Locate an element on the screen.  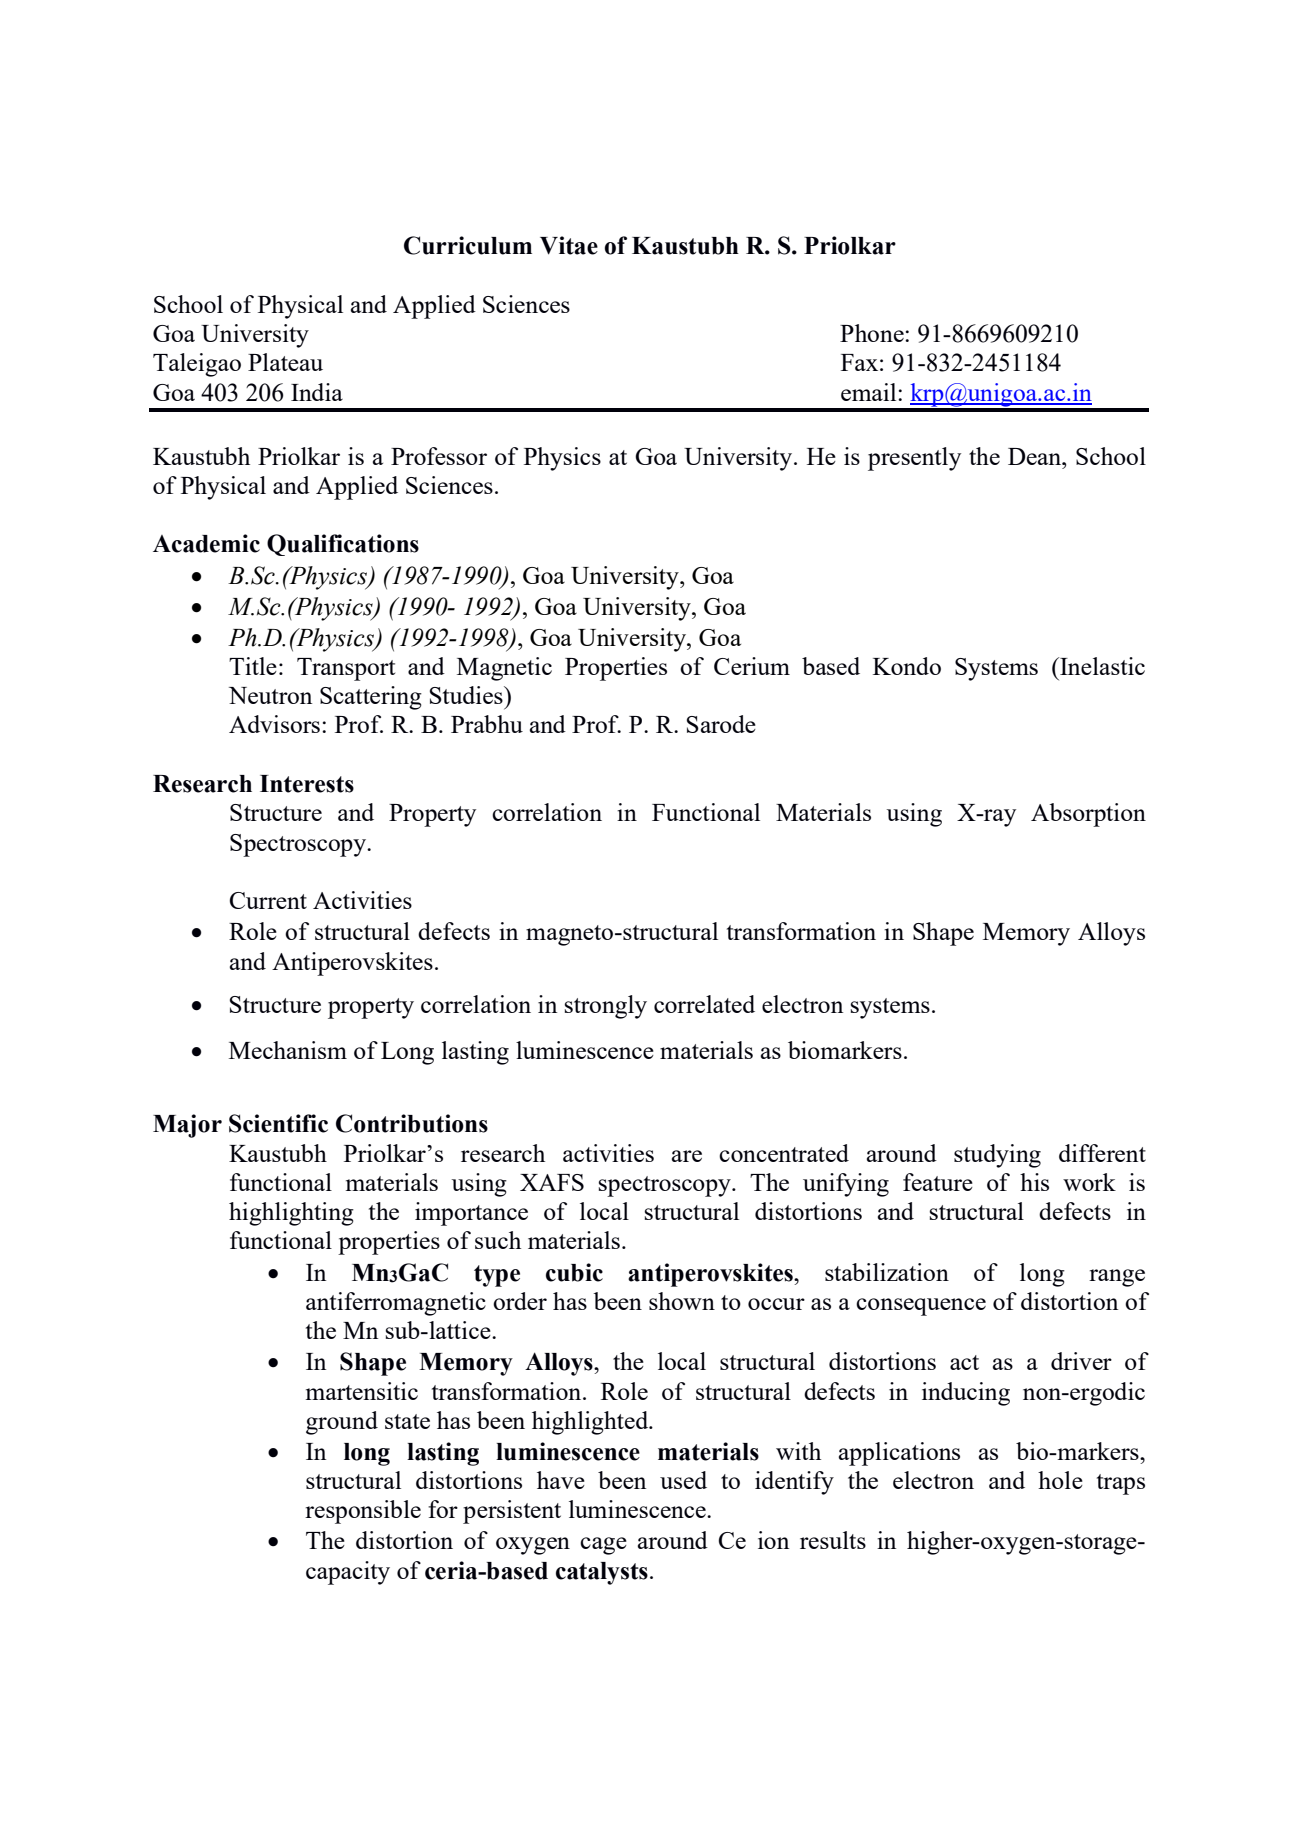
Vitae is located at coordinates (569, 245).
